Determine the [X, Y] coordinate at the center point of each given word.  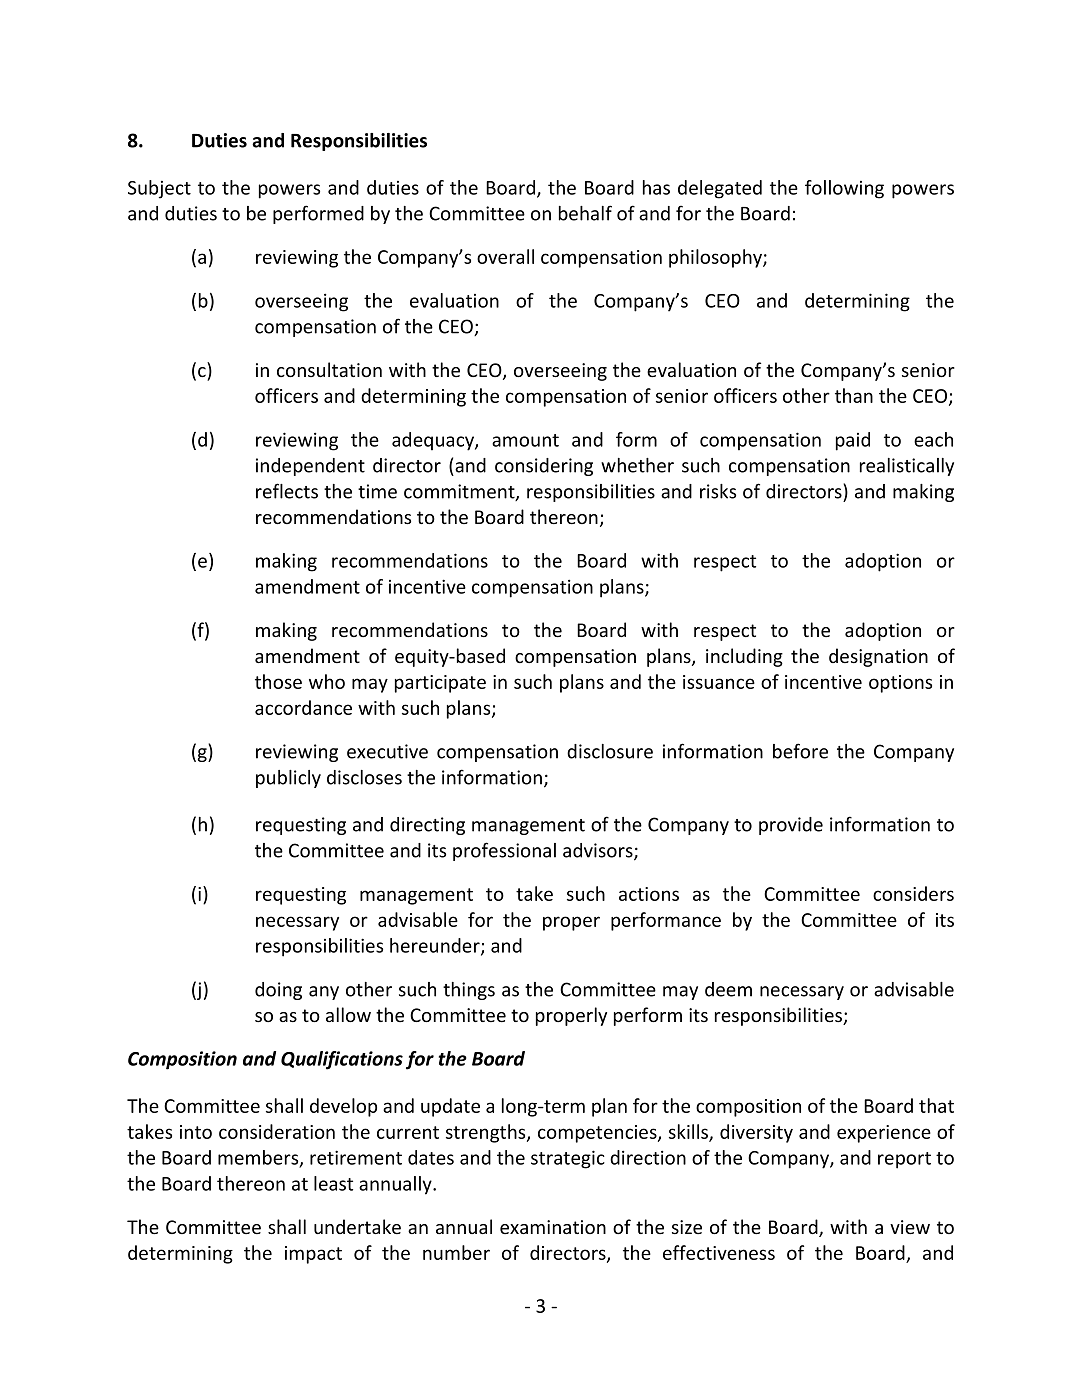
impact [313, 1255]
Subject [159, 189]
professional [504, 851]
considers [913, 893]
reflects [287, 491]
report [904, 1160]
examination [553, 1227]
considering [544, 467]
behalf [585, 213]
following [844, 189]
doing [278, 991]
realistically [907, 467]
